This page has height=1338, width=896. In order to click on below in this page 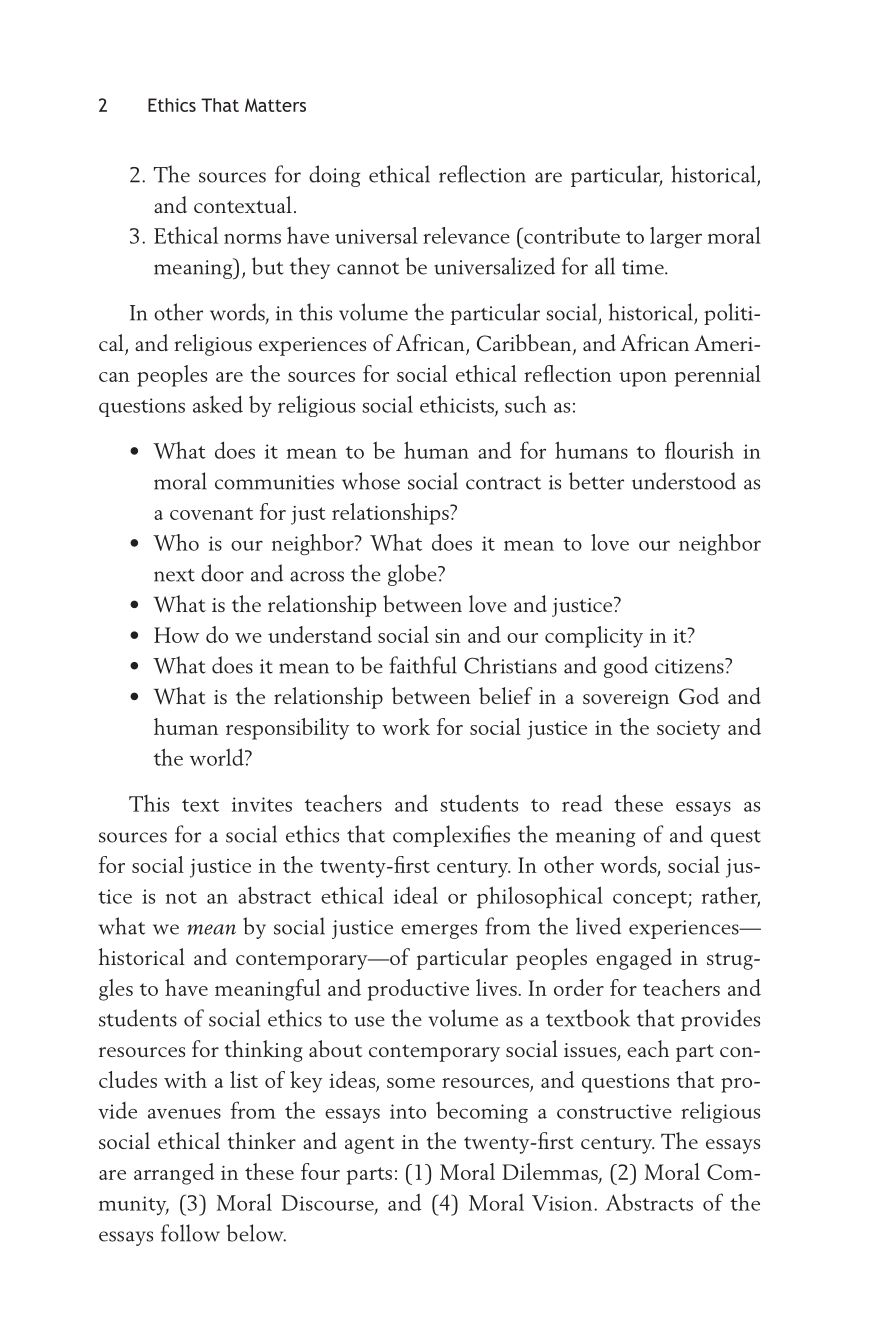, I will do `click(256, 1233)`.
